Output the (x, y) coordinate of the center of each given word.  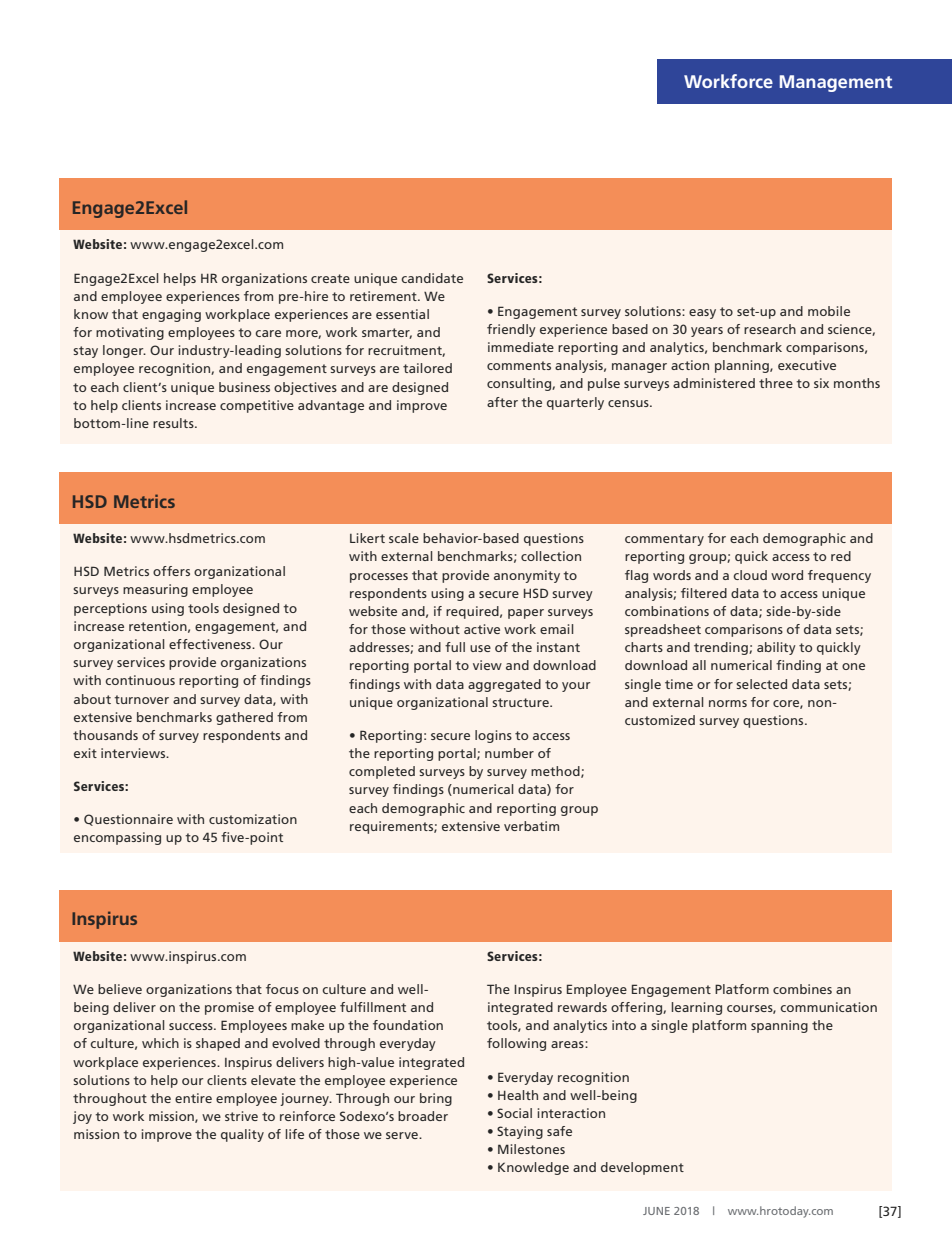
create (330, 278)
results (174, 423)
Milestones (531, 1149)
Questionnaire (128, 820)
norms (728, 703)
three (776, 383)
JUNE (656, 1211)
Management (836, 83)
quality (242, 1135)
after (502, 402)
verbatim (531, 826)
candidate (432, 278)
